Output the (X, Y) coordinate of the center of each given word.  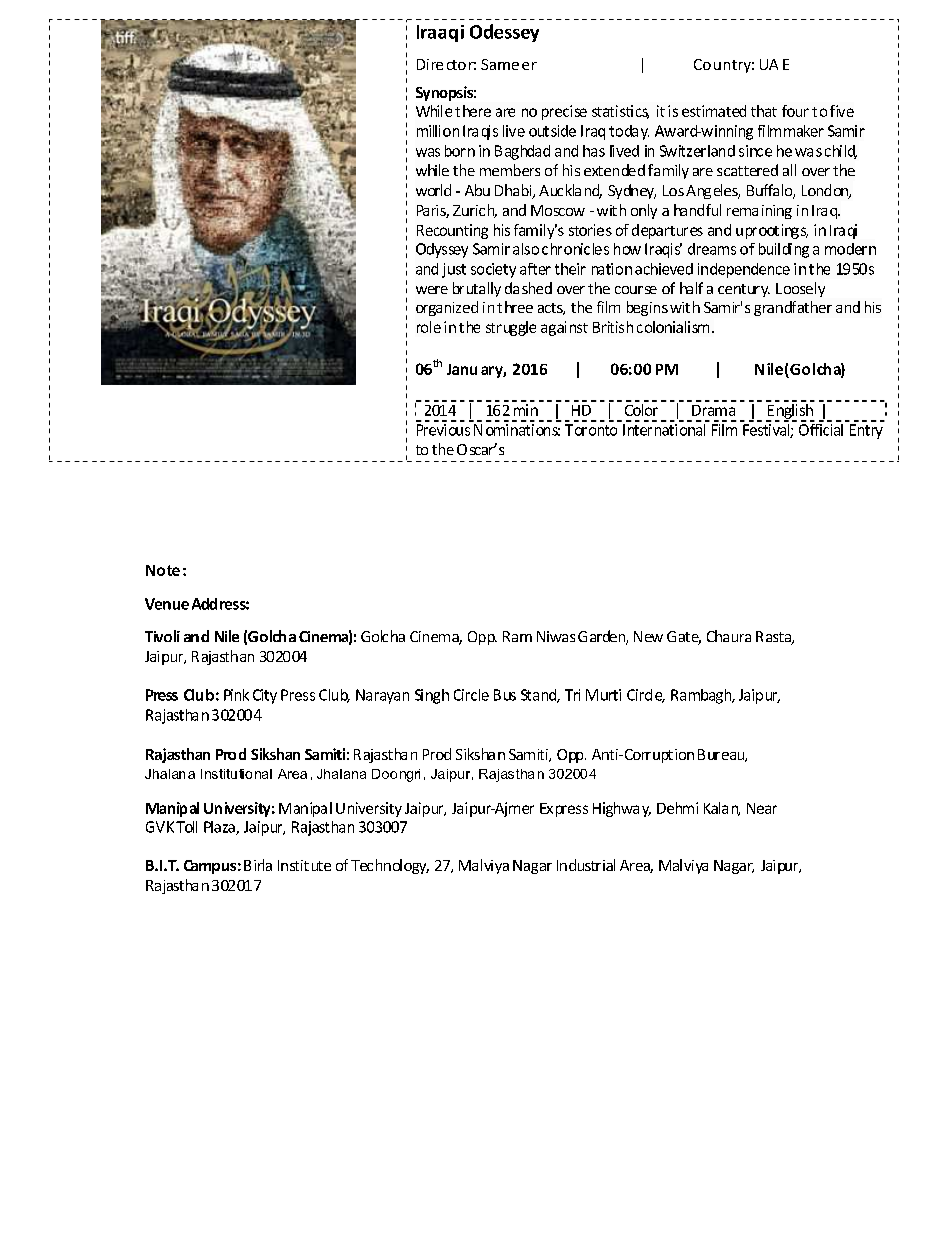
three (515, 307)
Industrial (586, 865)
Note (163, 570)
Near (762, 808)
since (755, 151)
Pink (236, 695)
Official (819, 428)
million (438, 131)
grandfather (793, 308)
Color (641, 408)
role (429, 327)
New (648, 636)
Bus (505, 695)
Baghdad (522, 152)
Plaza (220, 828)
